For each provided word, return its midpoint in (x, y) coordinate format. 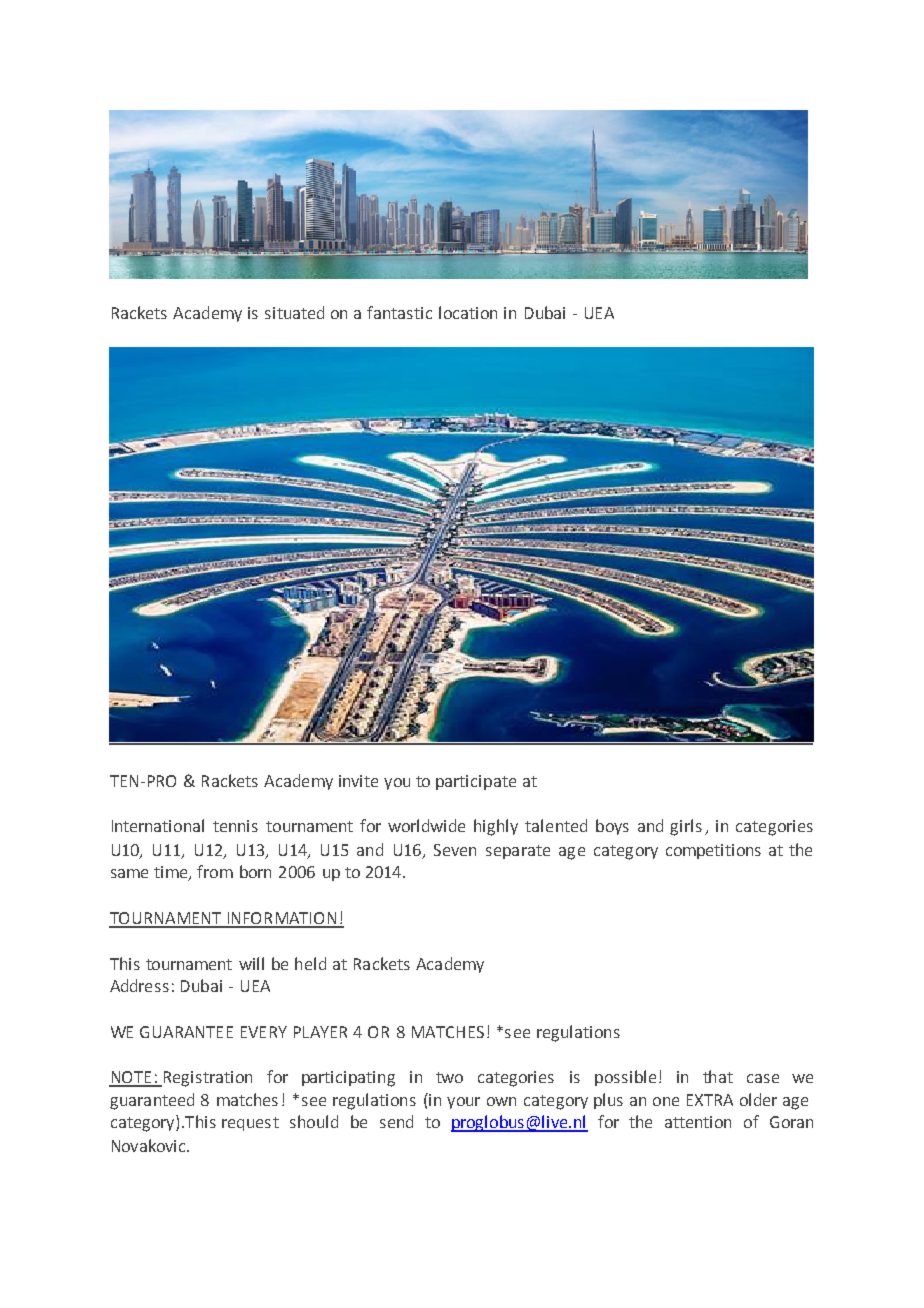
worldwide (426, 825)
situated (294, 312)
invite (358, 781)
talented (556, 825)
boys (612, 827)
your (463, 1103)
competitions (713, 851)
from (215, 871)
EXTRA (710, 1100)
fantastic (399, 312)
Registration (206, 1079)
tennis (235, 826)
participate (476, 782)
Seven (455, 850)
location (468, 312)
